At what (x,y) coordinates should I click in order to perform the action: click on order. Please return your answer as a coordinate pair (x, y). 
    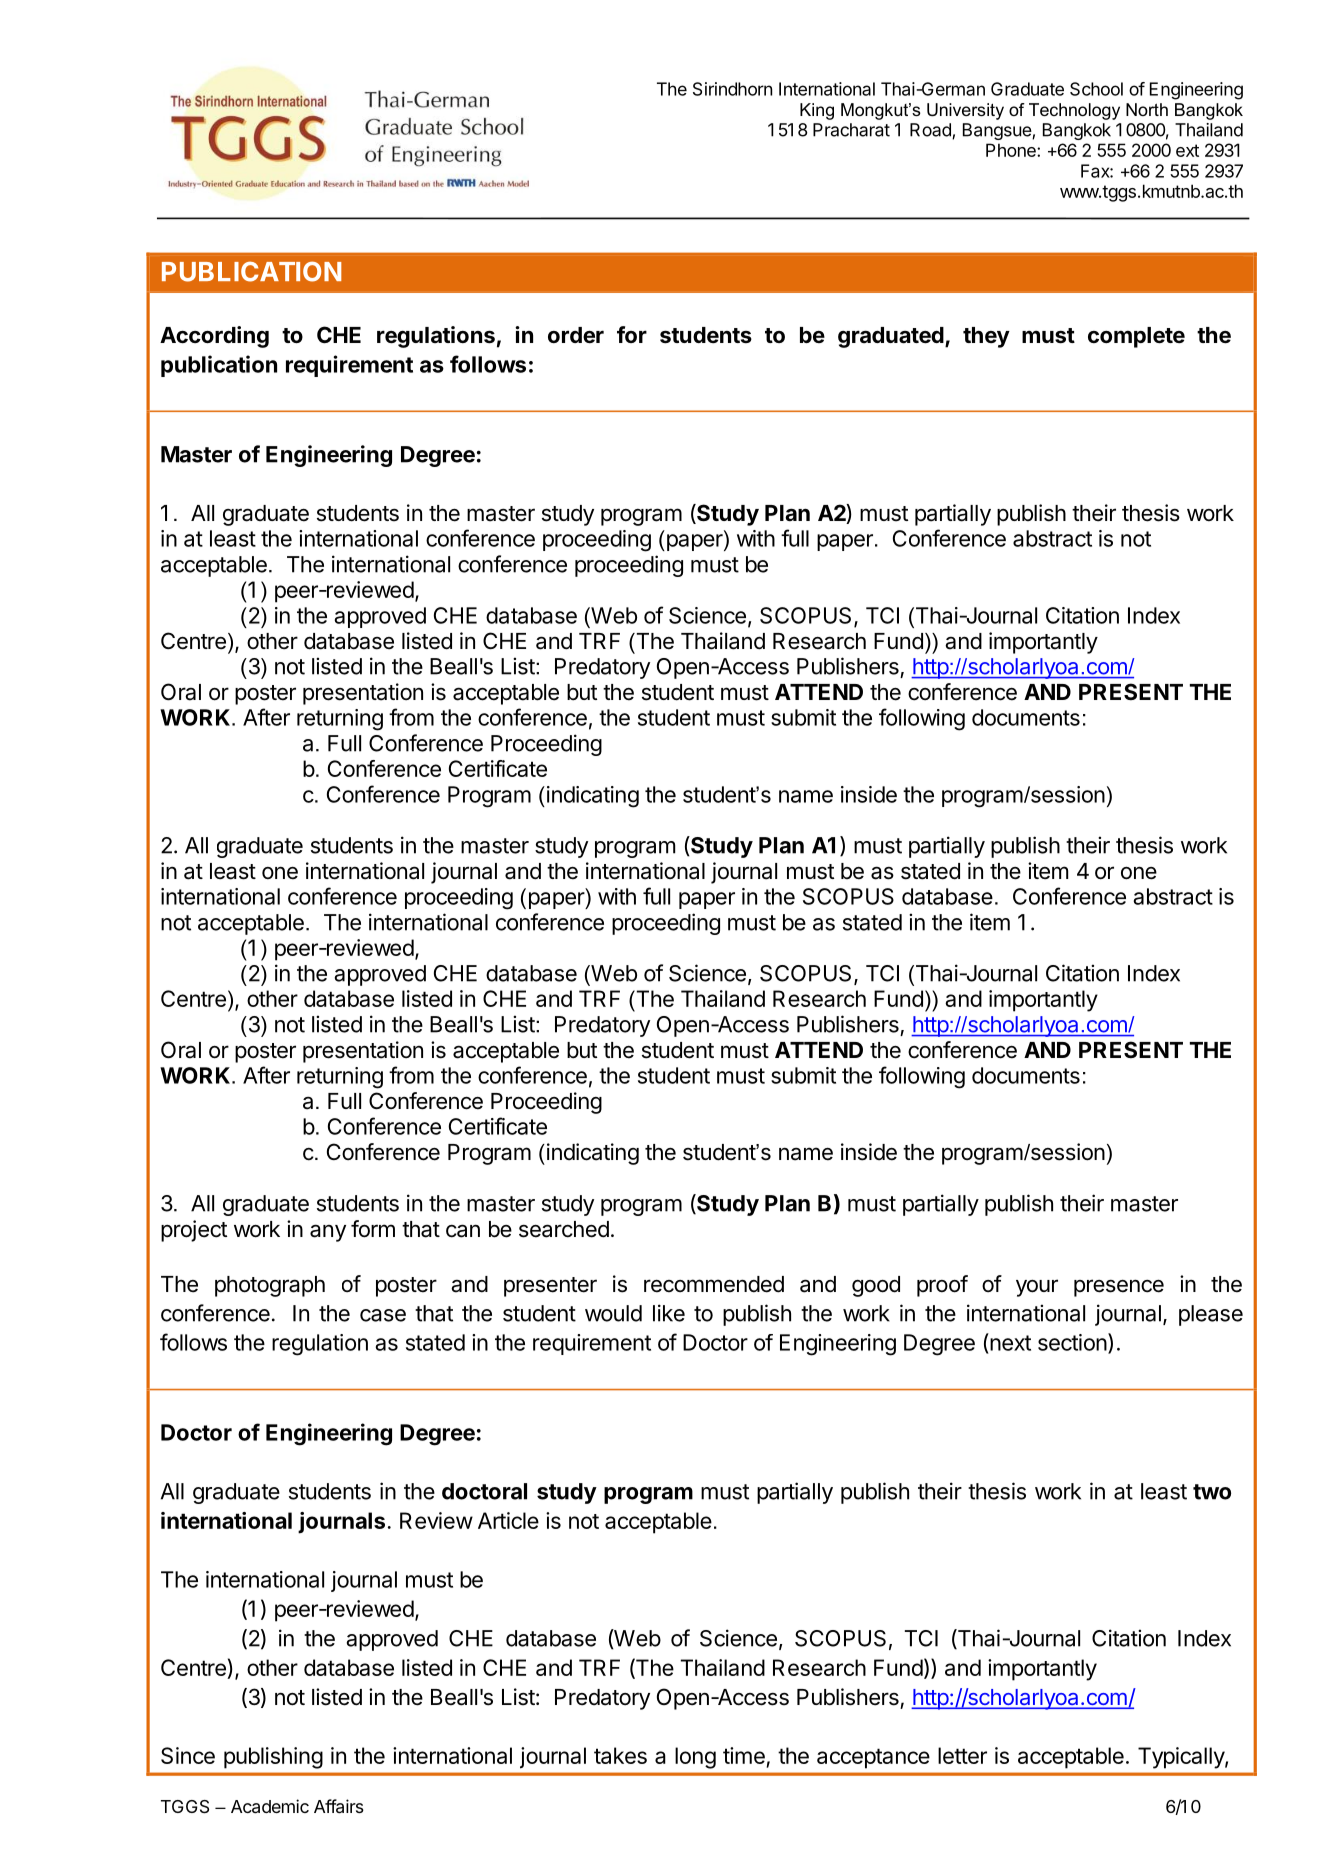
    Looking at the image, I should click on (576, 335).
